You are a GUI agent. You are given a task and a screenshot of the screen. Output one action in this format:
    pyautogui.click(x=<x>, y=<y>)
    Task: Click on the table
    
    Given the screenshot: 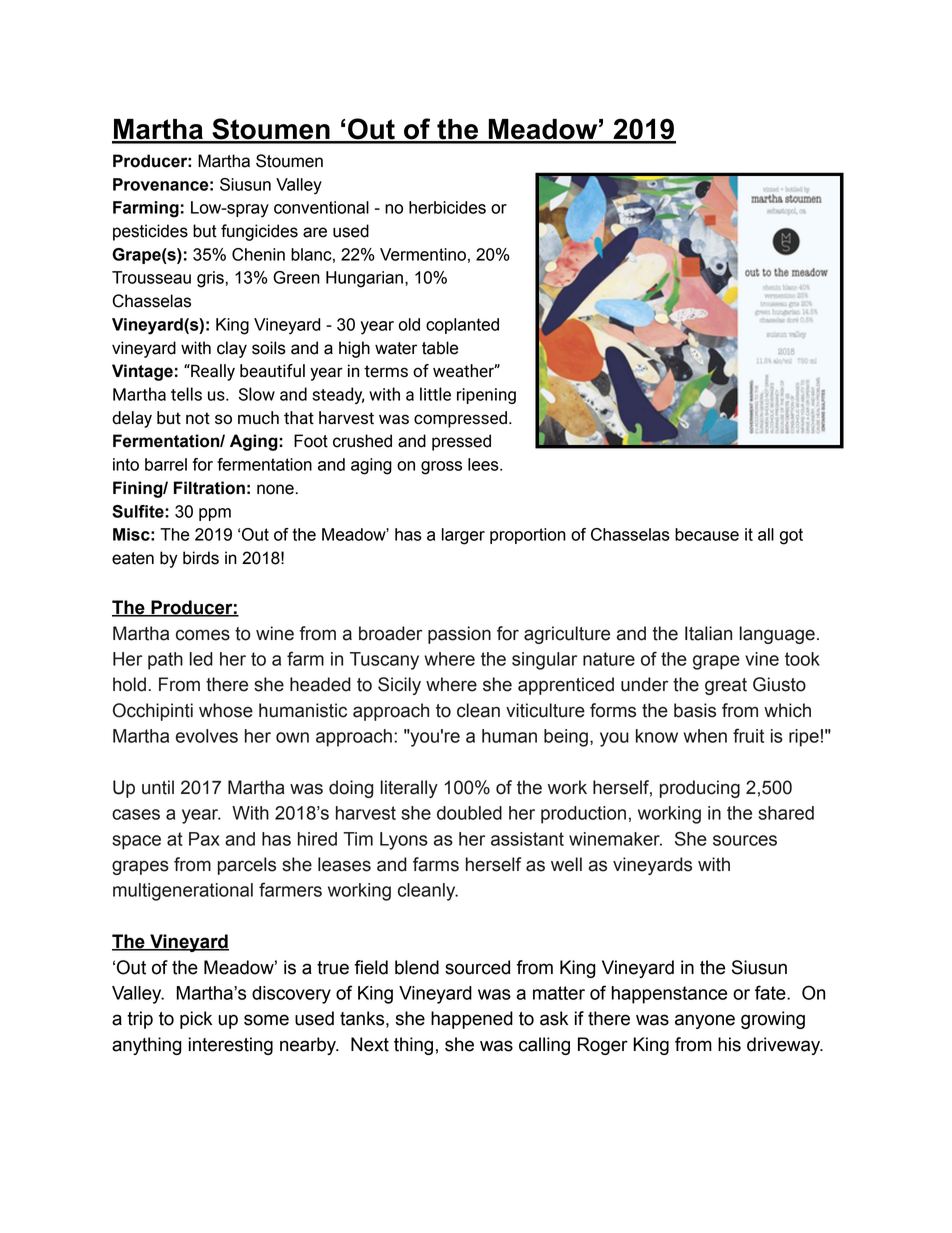 What is the action you would take?
    pyautogui.click(x=440, y=348)
